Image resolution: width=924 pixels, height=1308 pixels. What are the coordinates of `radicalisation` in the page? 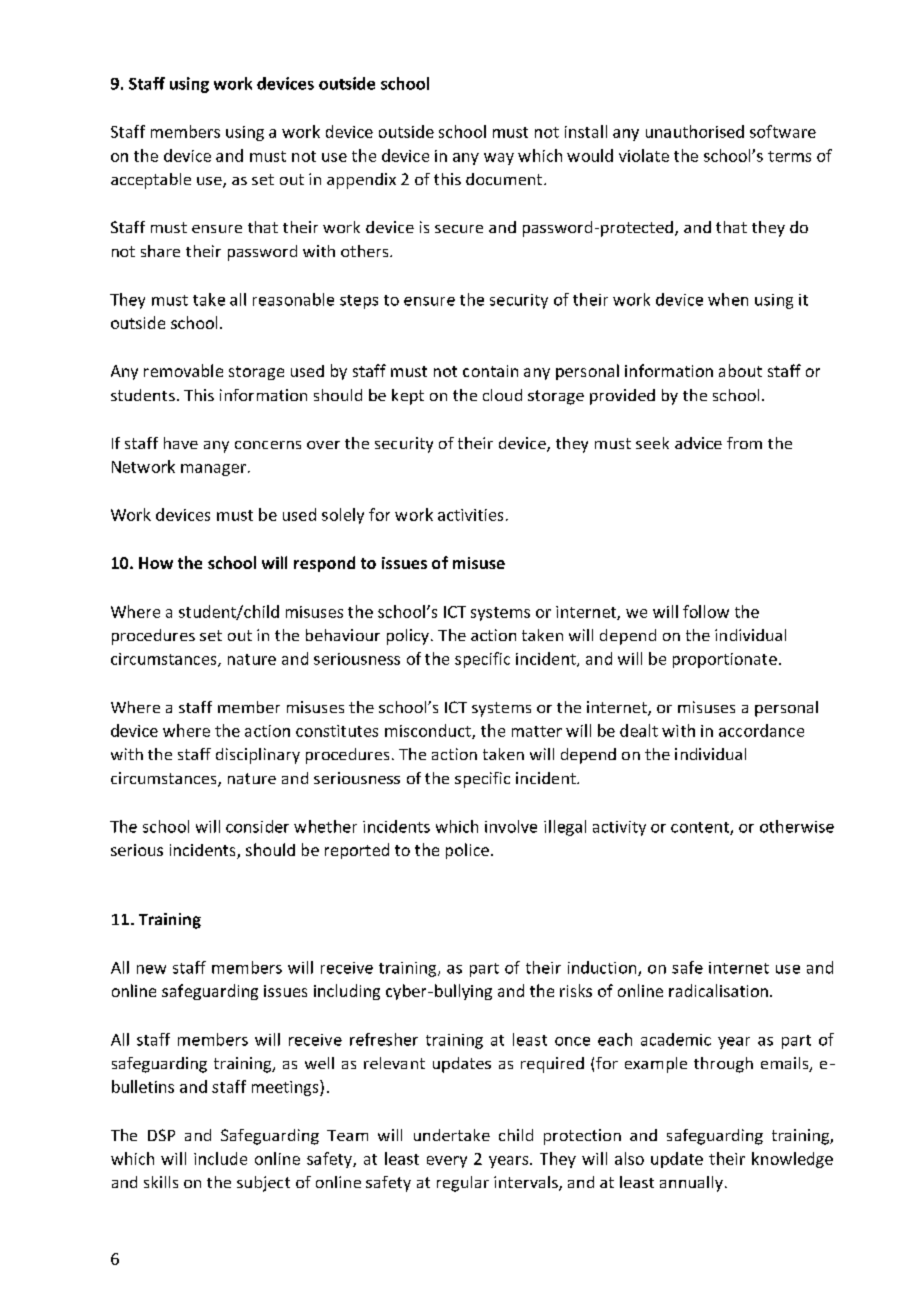 It's located at (718, 990).
